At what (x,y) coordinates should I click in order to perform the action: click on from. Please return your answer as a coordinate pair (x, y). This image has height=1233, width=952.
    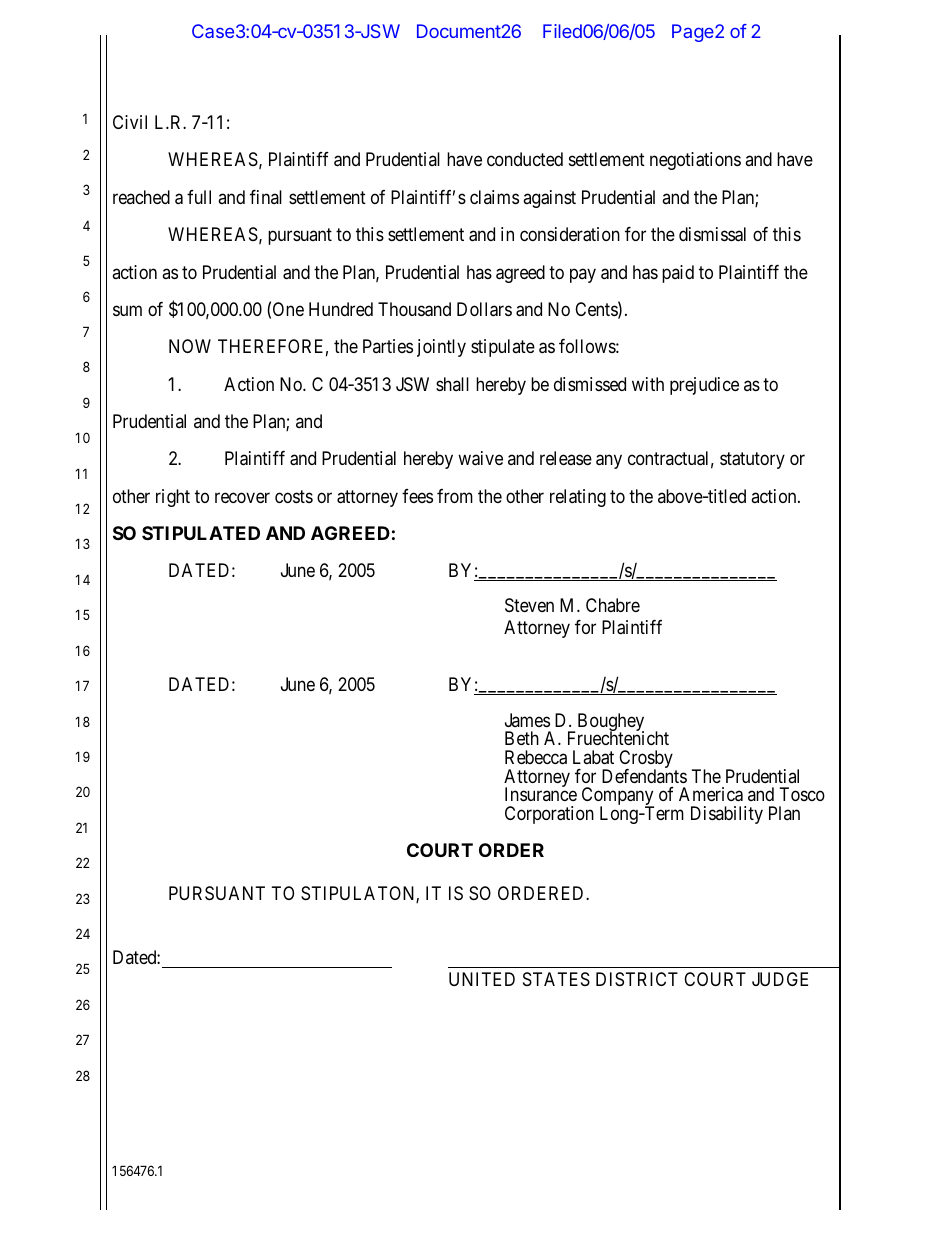
    Looking at the image, I should click on (455, 496).
